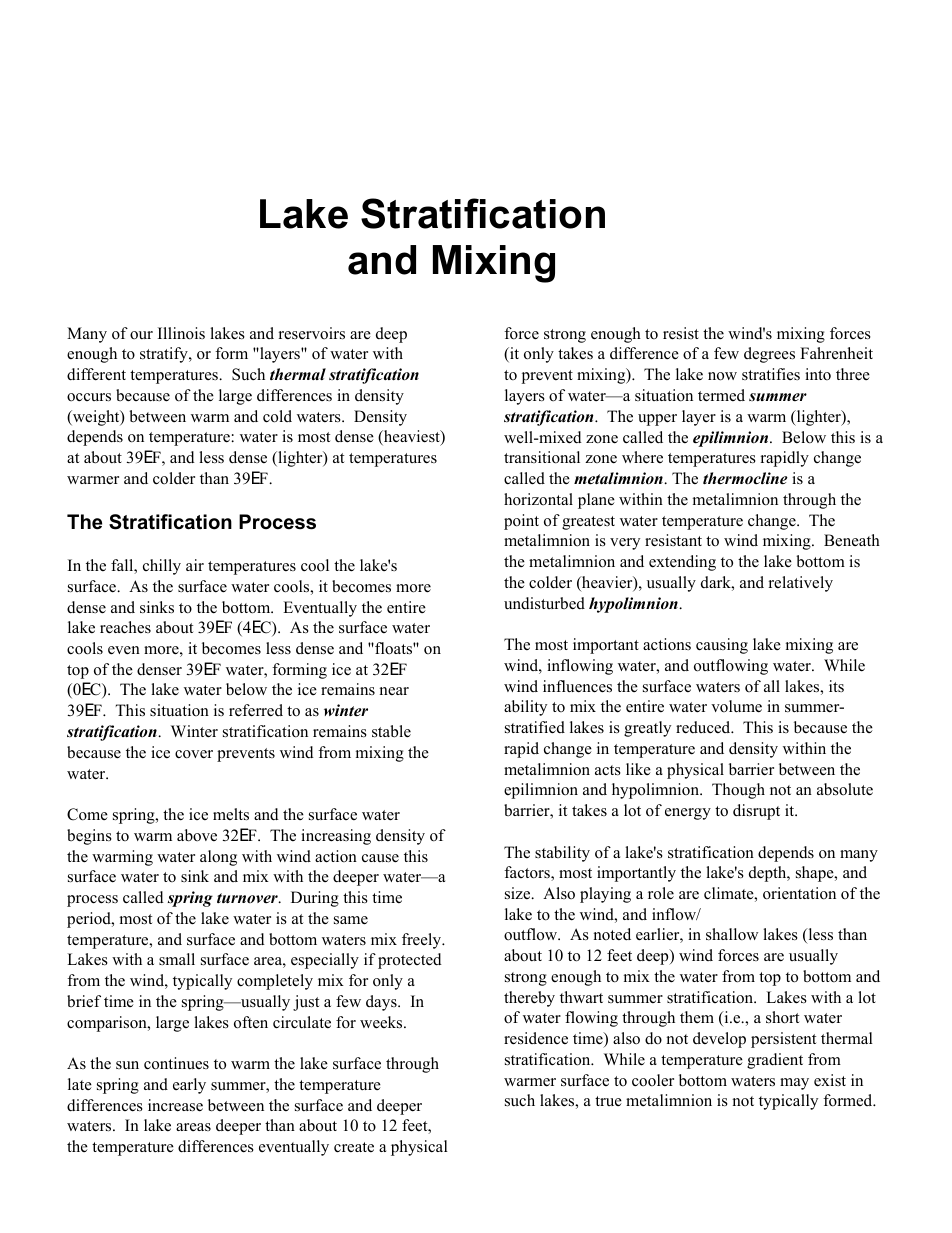  I want to click on degrees, so click(769, 355).
